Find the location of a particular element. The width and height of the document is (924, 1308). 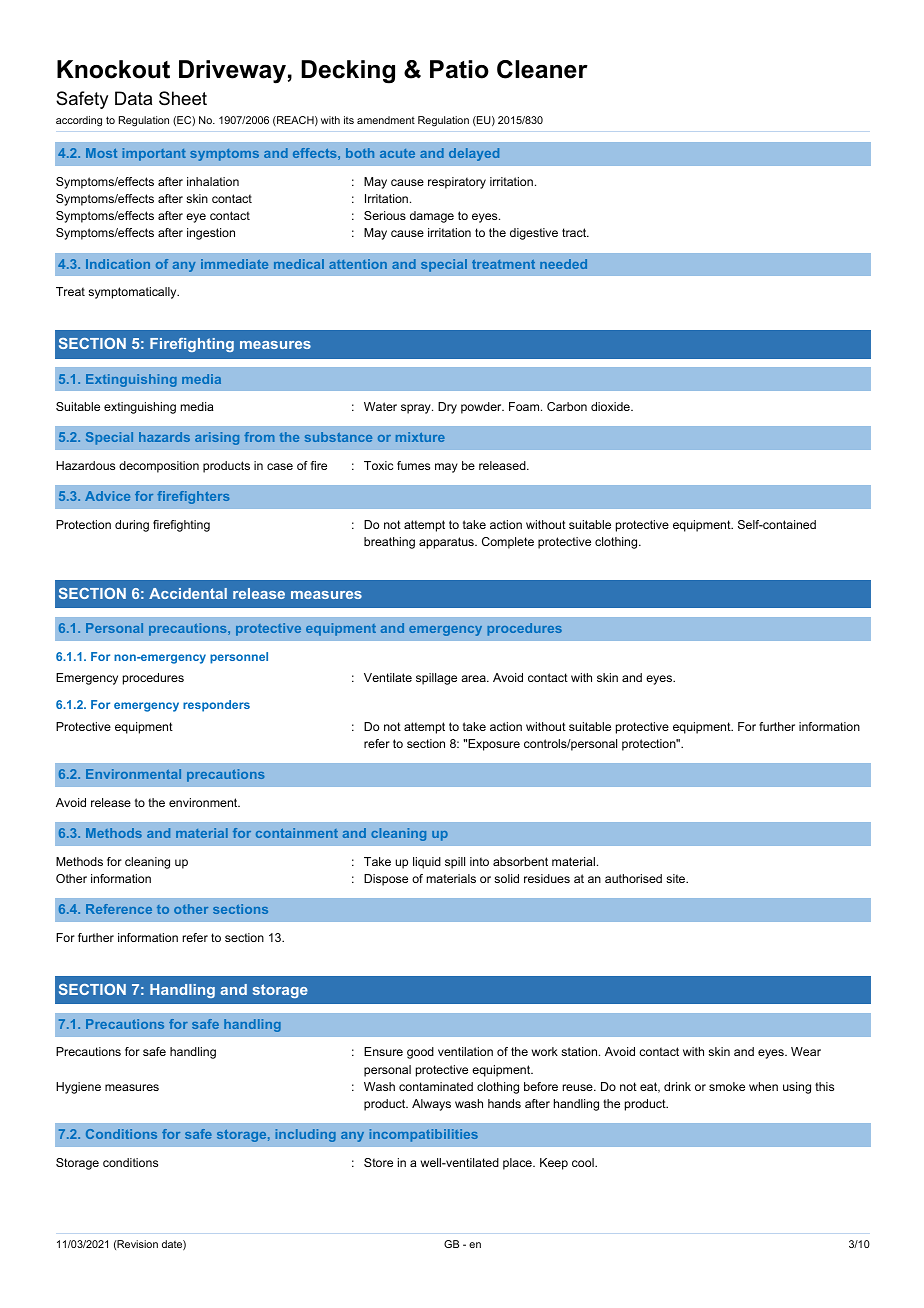

Patio is located at coordinates (459, 69).
